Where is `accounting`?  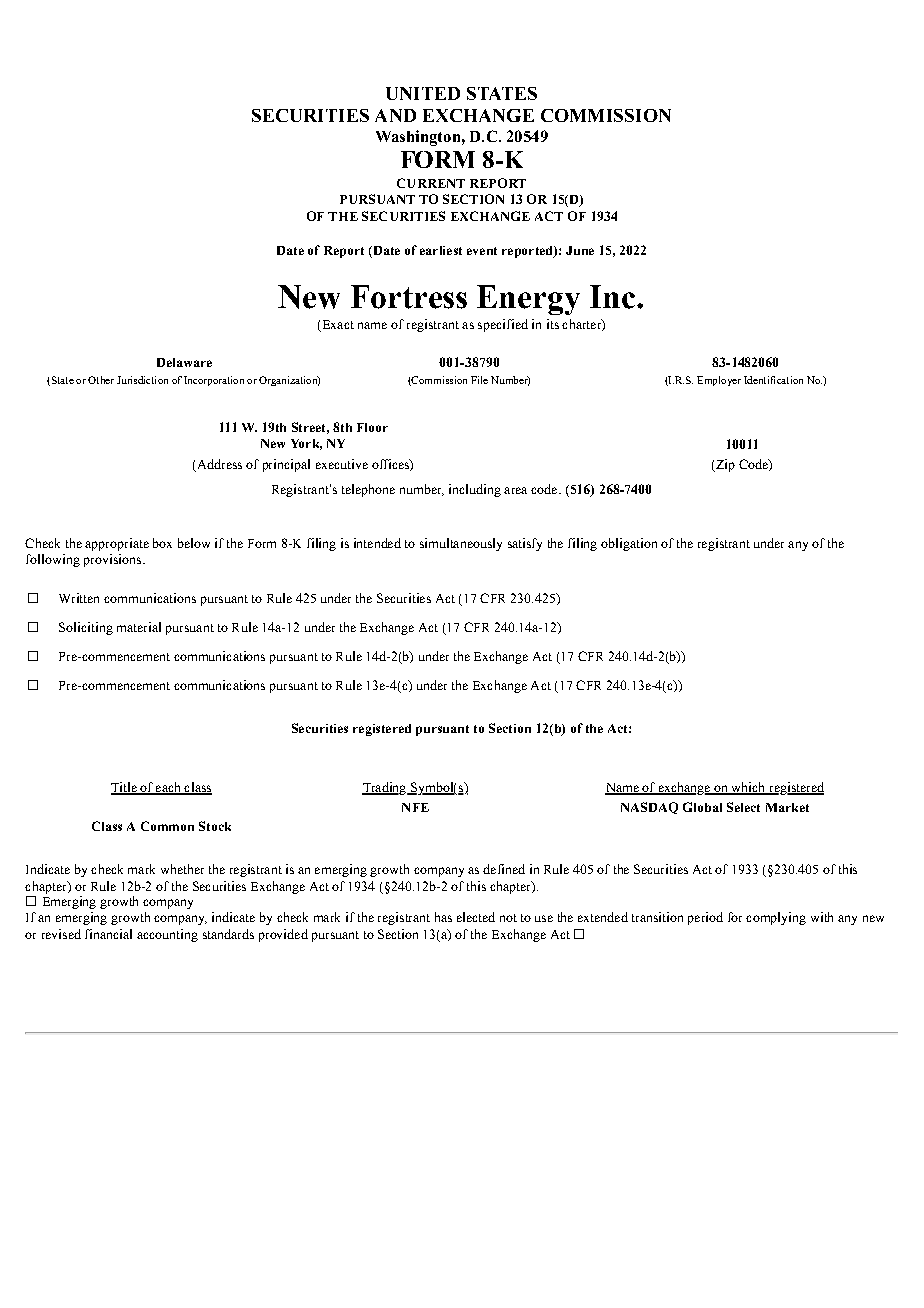 accounting is located at coordinates (167, 935).
